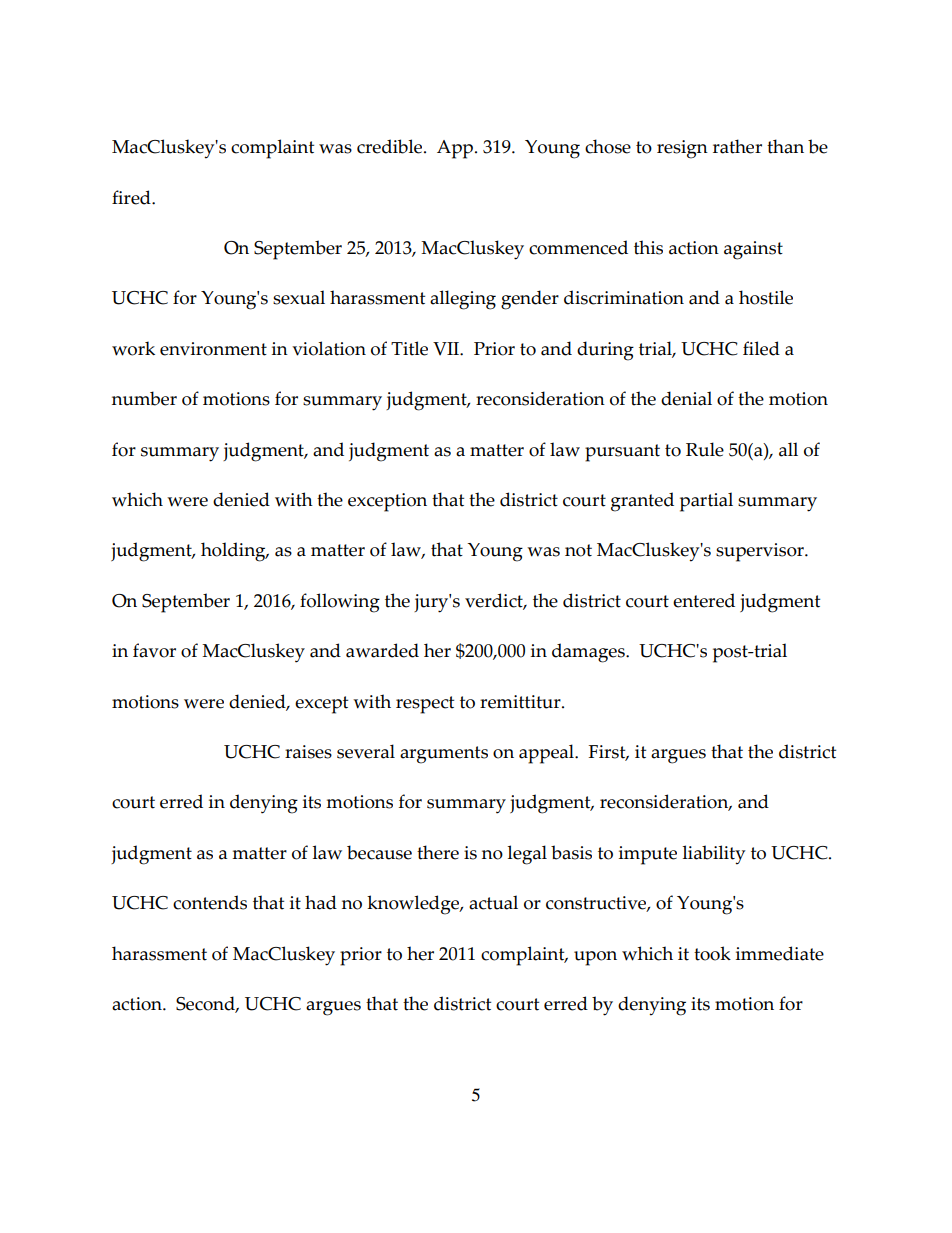 The image size is (952, 1233). Describe the element at coordinates (391, 146) in the page. I see `credible` at that location.
